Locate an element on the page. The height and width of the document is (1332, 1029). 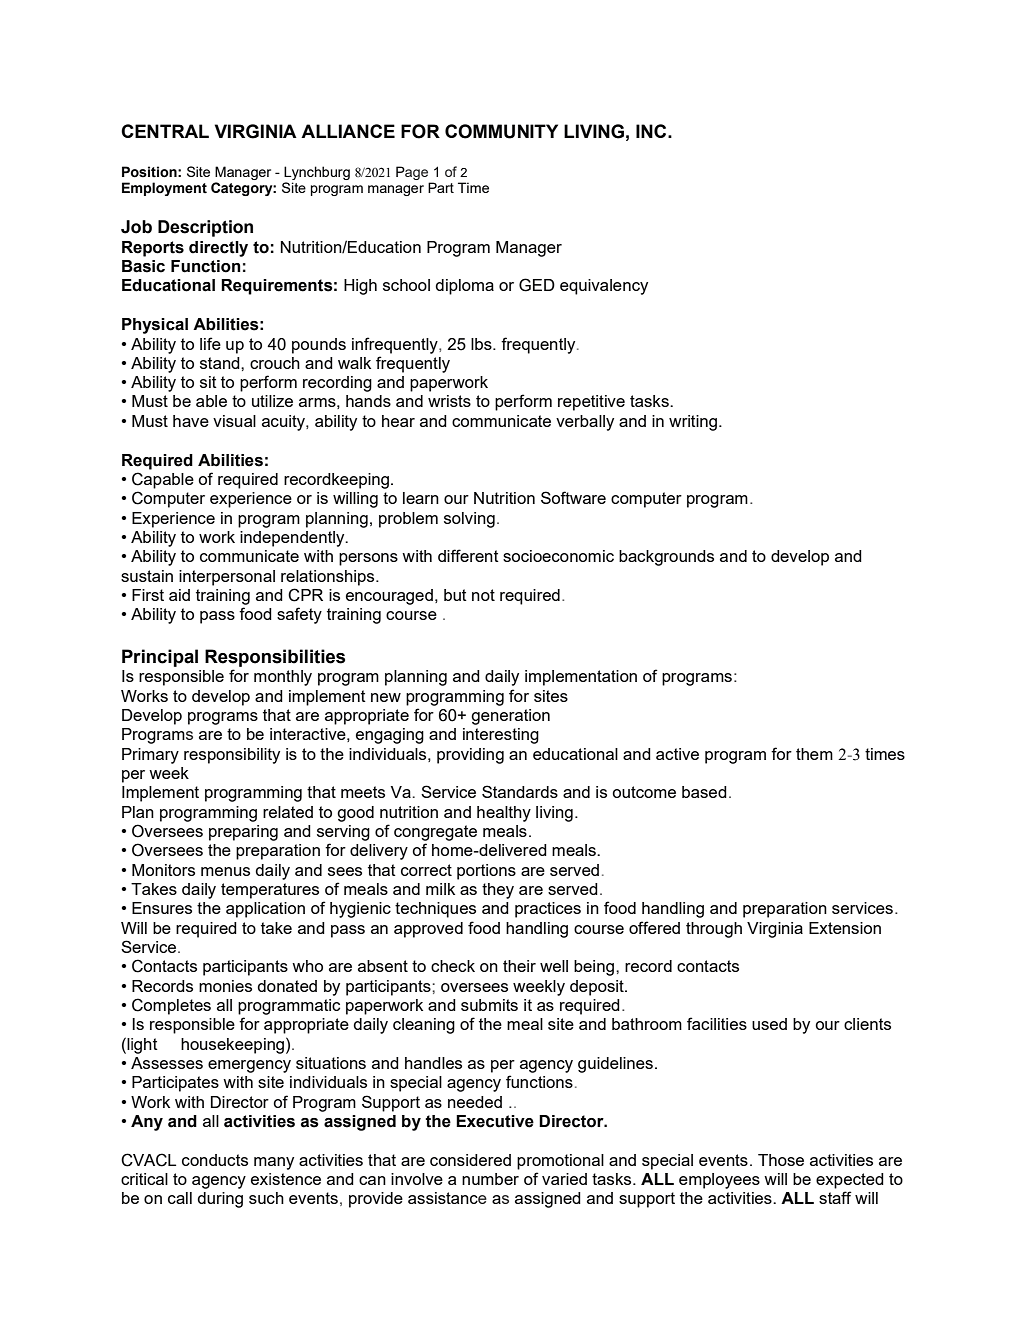
COMMUNITY is located at coordinates (501, 131).
